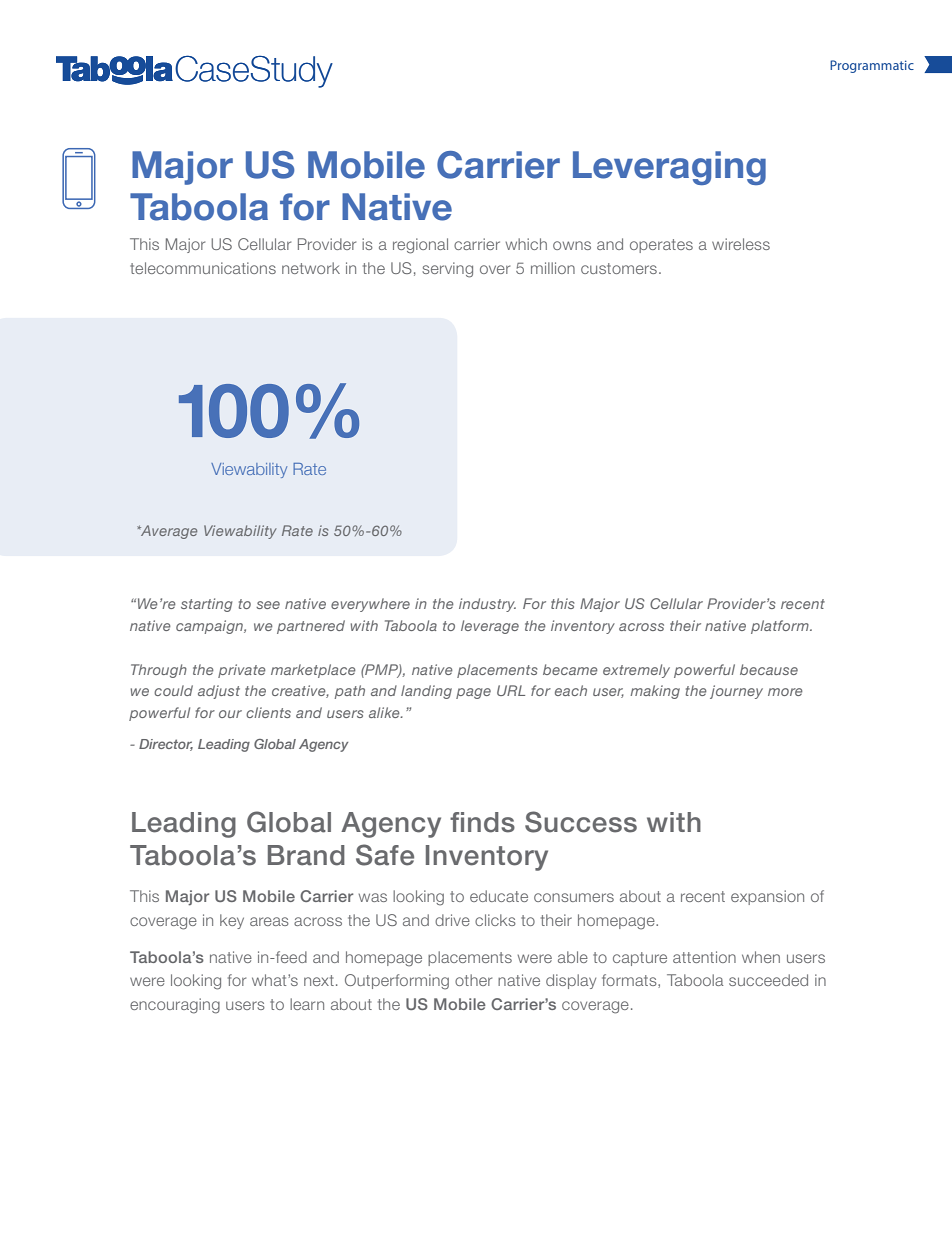  Describe the element at coordinates (473, 980) in the screenshot. I see `other` at that location.
